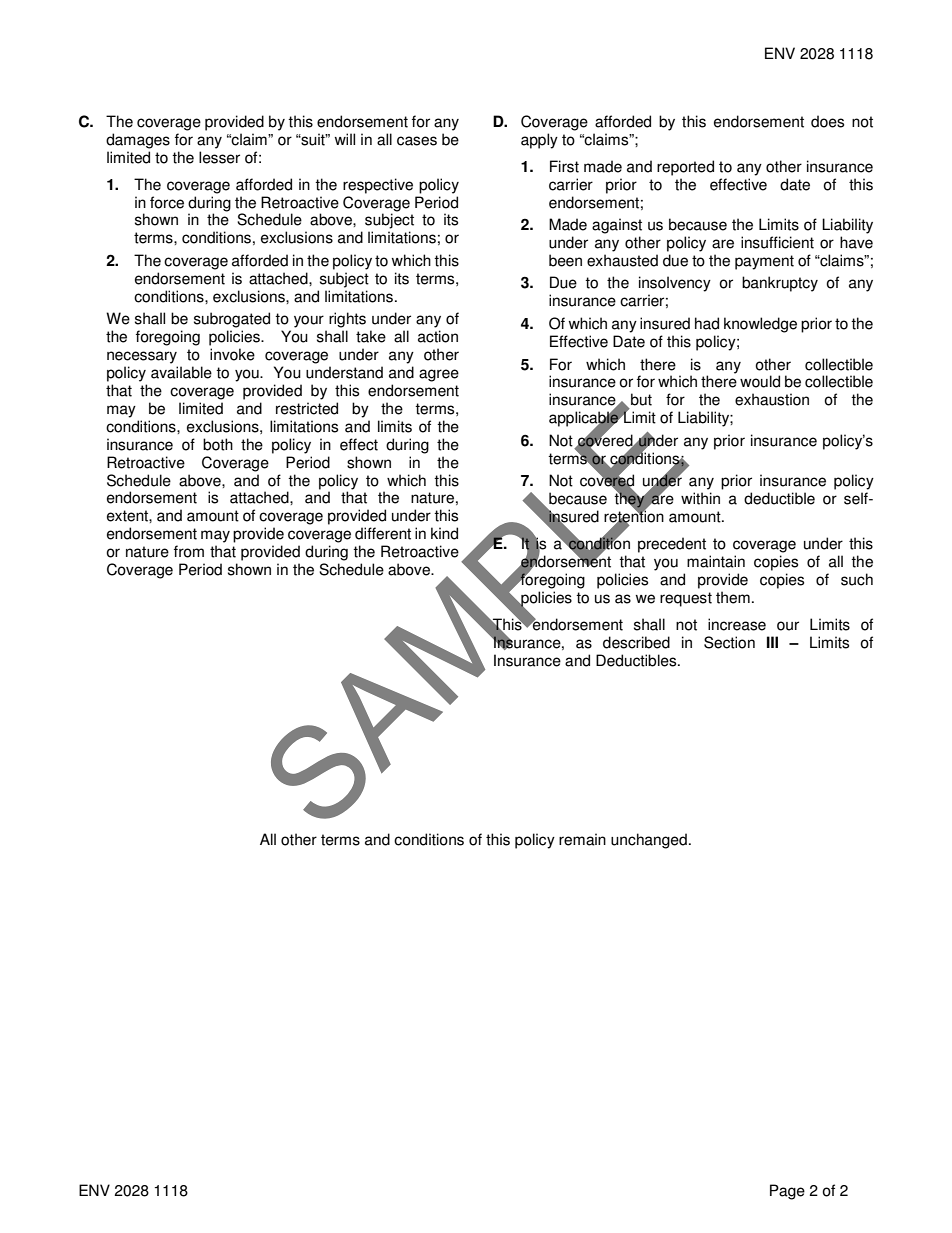 This page has width=952, height=1233. What do you see at coordinates (772, 642) in the page?
I see `III` at bounding box center [772, 642].
